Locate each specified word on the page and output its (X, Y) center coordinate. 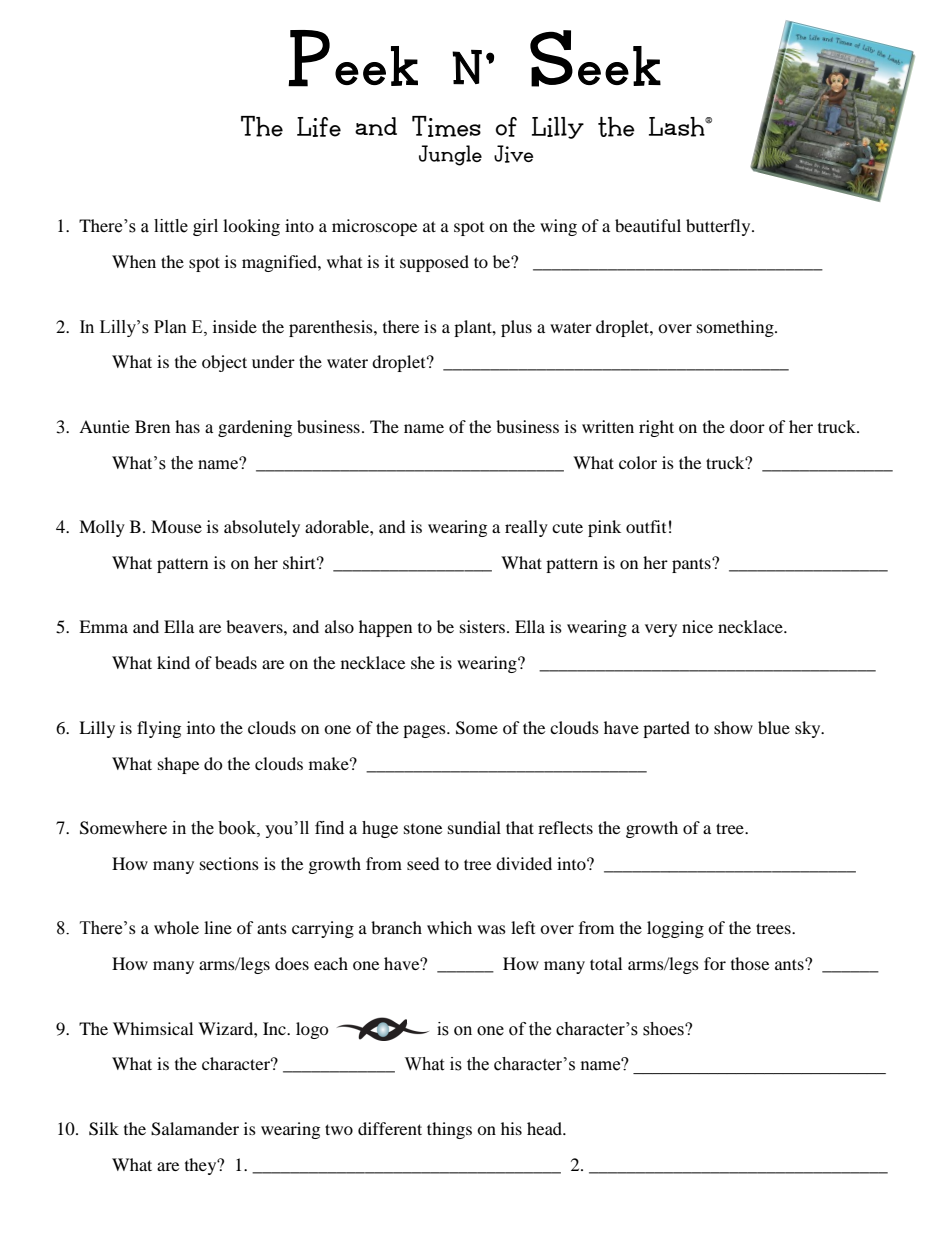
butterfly (719, 227)
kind (173, 662)
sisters (482, 626)
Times (446, 126)
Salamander (195, 1129)
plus (516, 328)
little (171, 226)
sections (229, 863)
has (187, 426)
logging (675, 929)
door (747, 426)
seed (423, 863)
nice (697, 626)
